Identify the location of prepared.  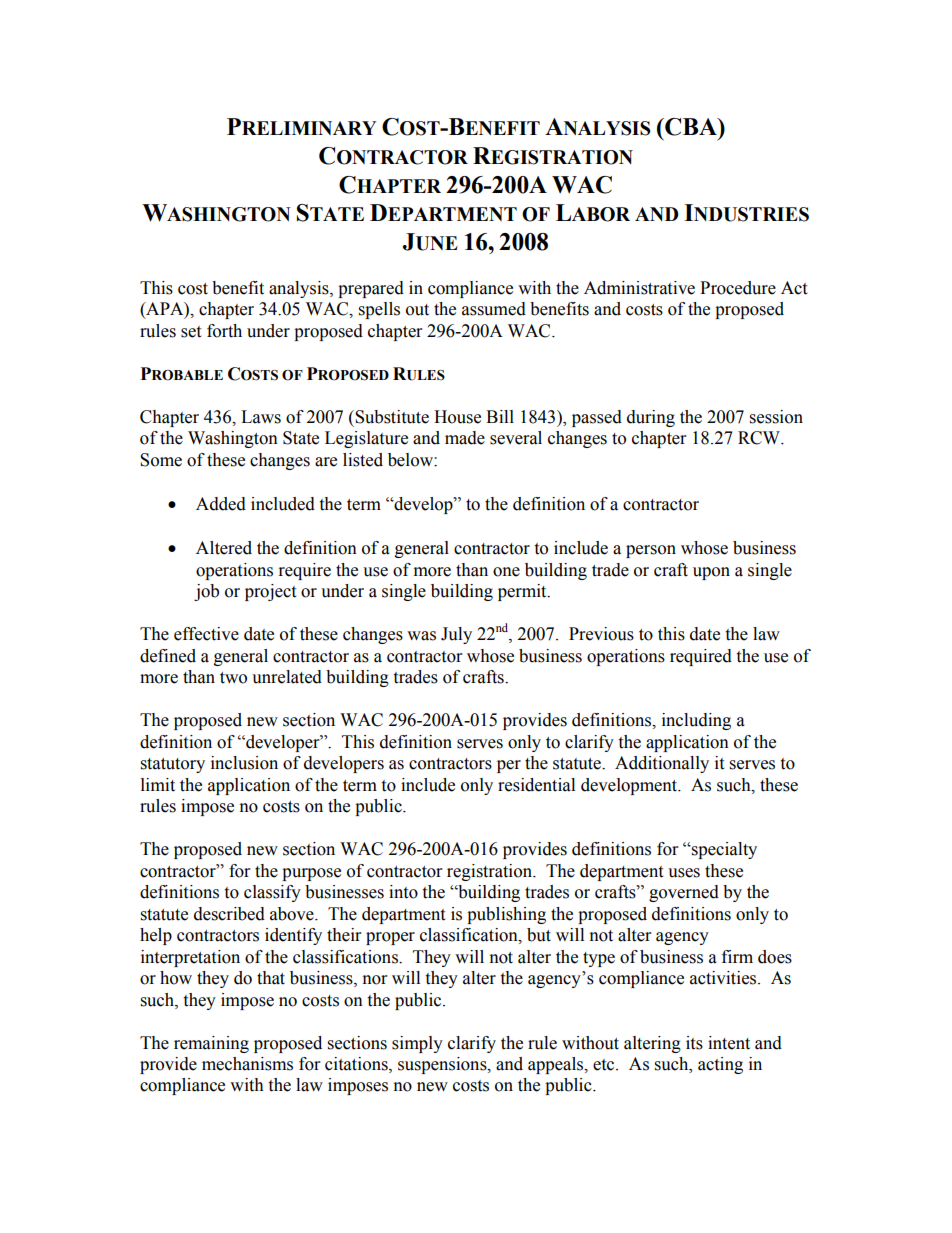
(371, 289).
